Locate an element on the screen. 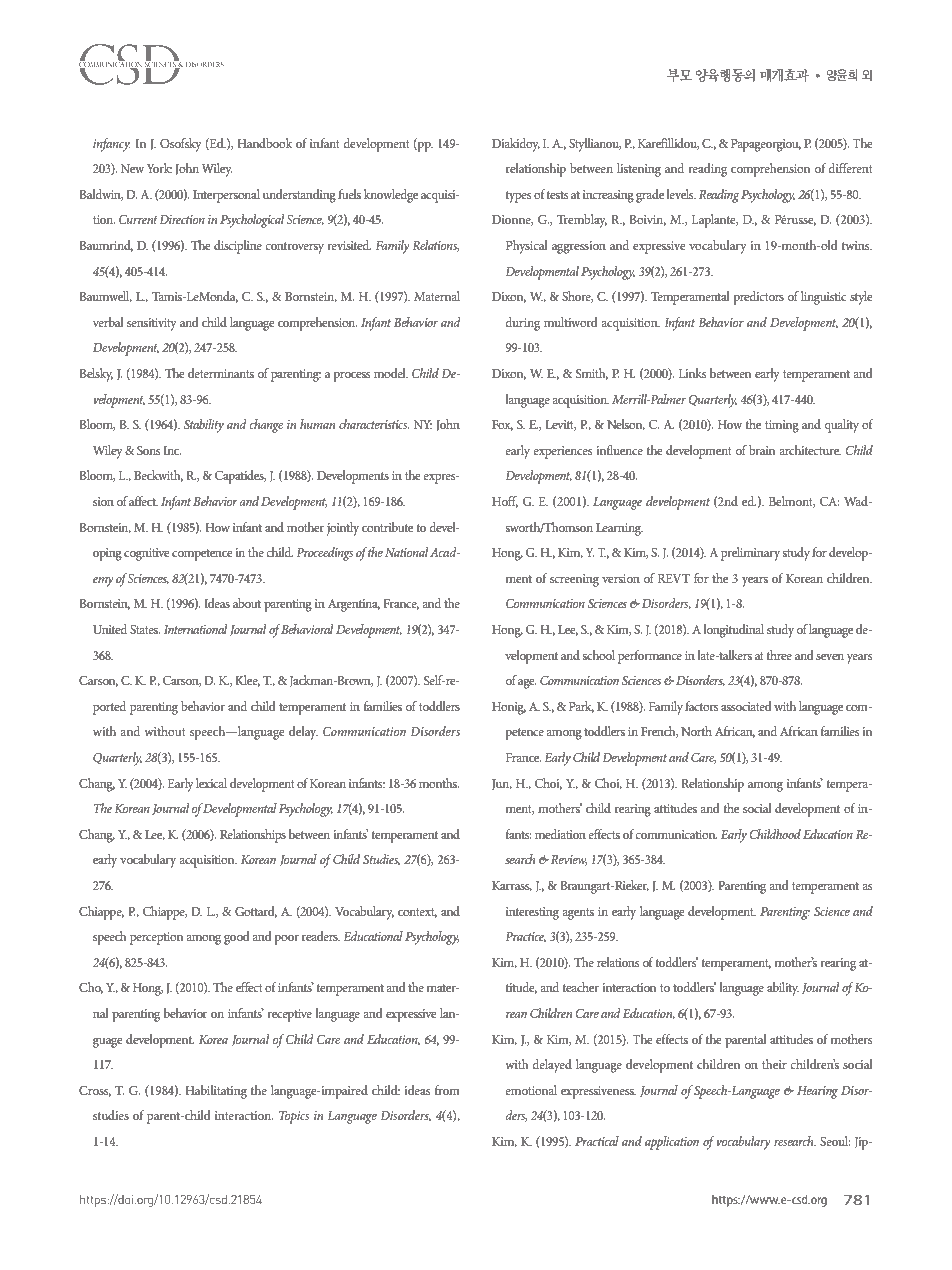  York is located at coordinates (159, 168).
